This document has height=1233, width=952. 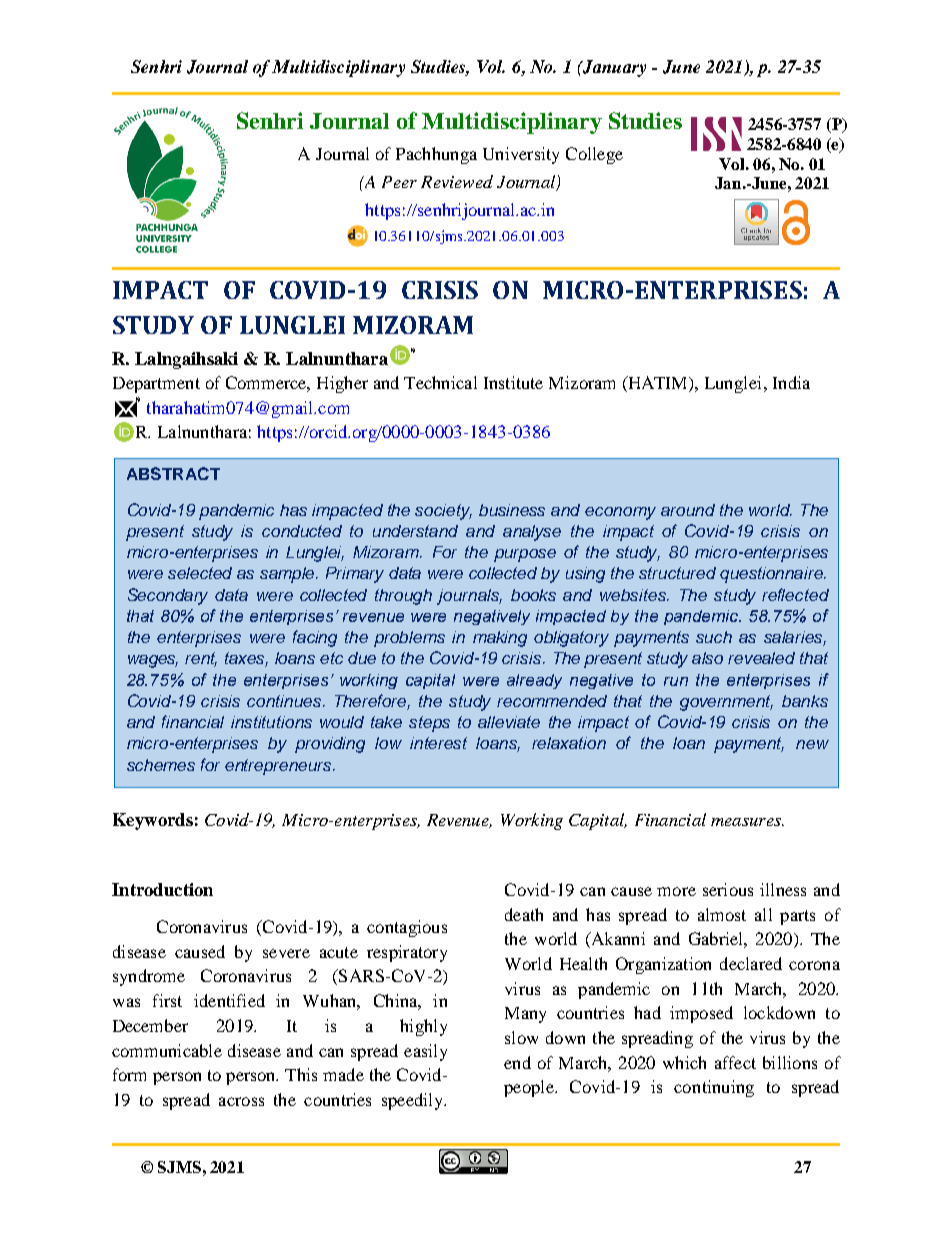 What do you see at coordinates (735, 1062) in the document?
I see `affect` at bounding box center [735, 1062].
